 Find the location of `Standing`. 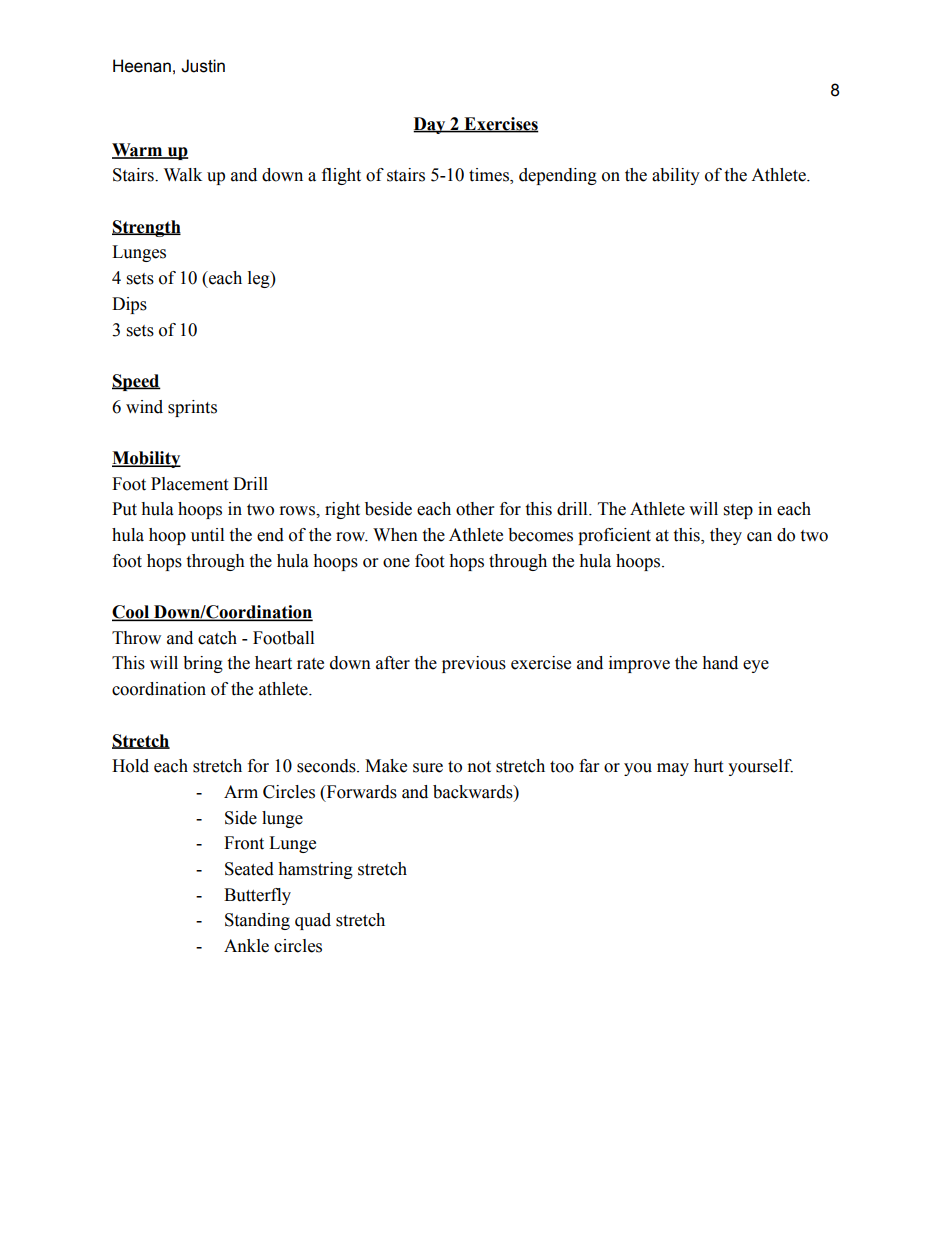

Standing is located at coordinates (257, 921).
